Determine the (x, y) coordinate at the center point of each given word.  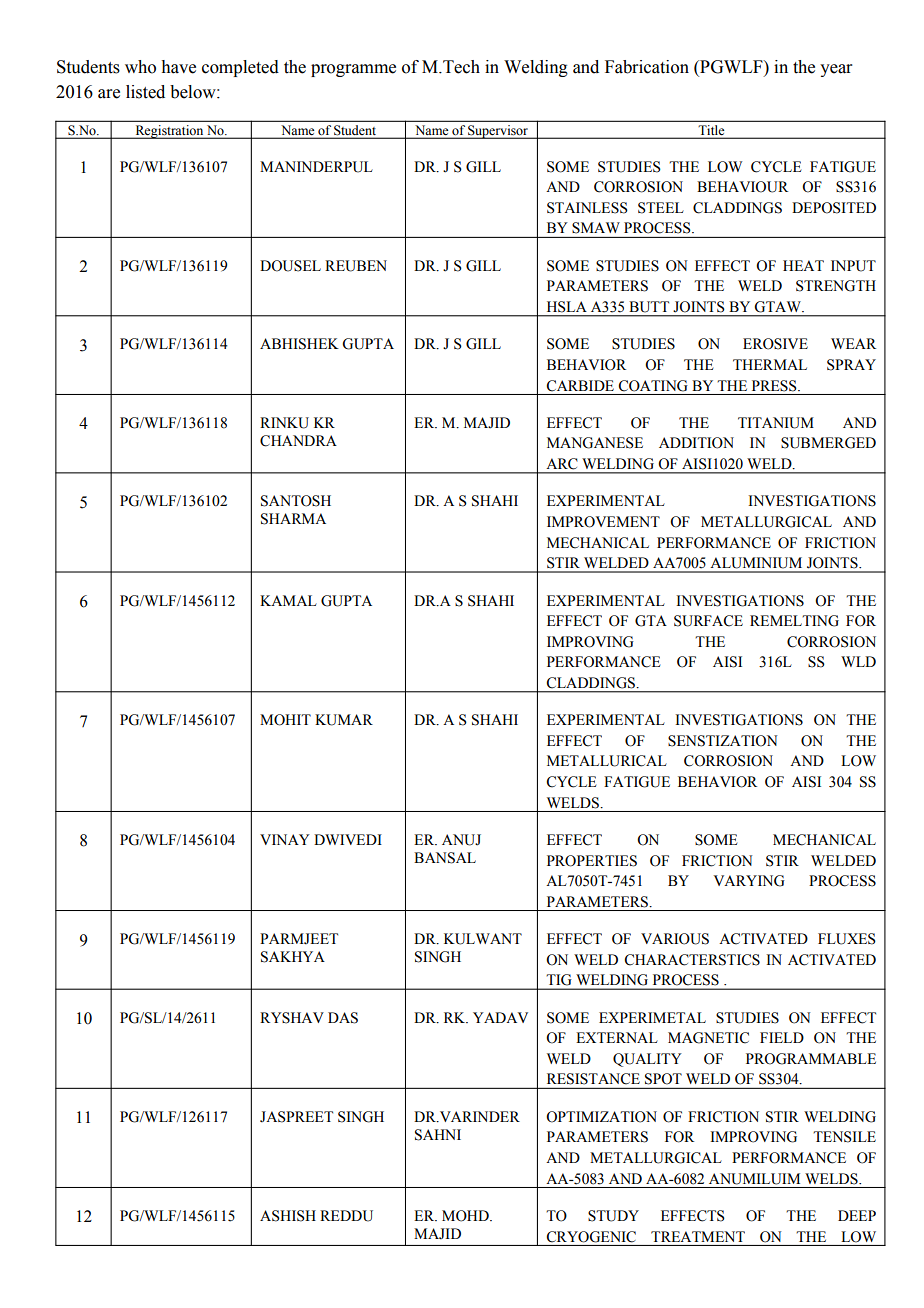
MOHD (466, 1216)
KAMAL (288, 600)
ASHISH (288, 1216)
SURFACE (708, 621)
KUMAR (344, 720)
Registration (169, 132)
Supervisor (498, 132)
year (836, 70)
